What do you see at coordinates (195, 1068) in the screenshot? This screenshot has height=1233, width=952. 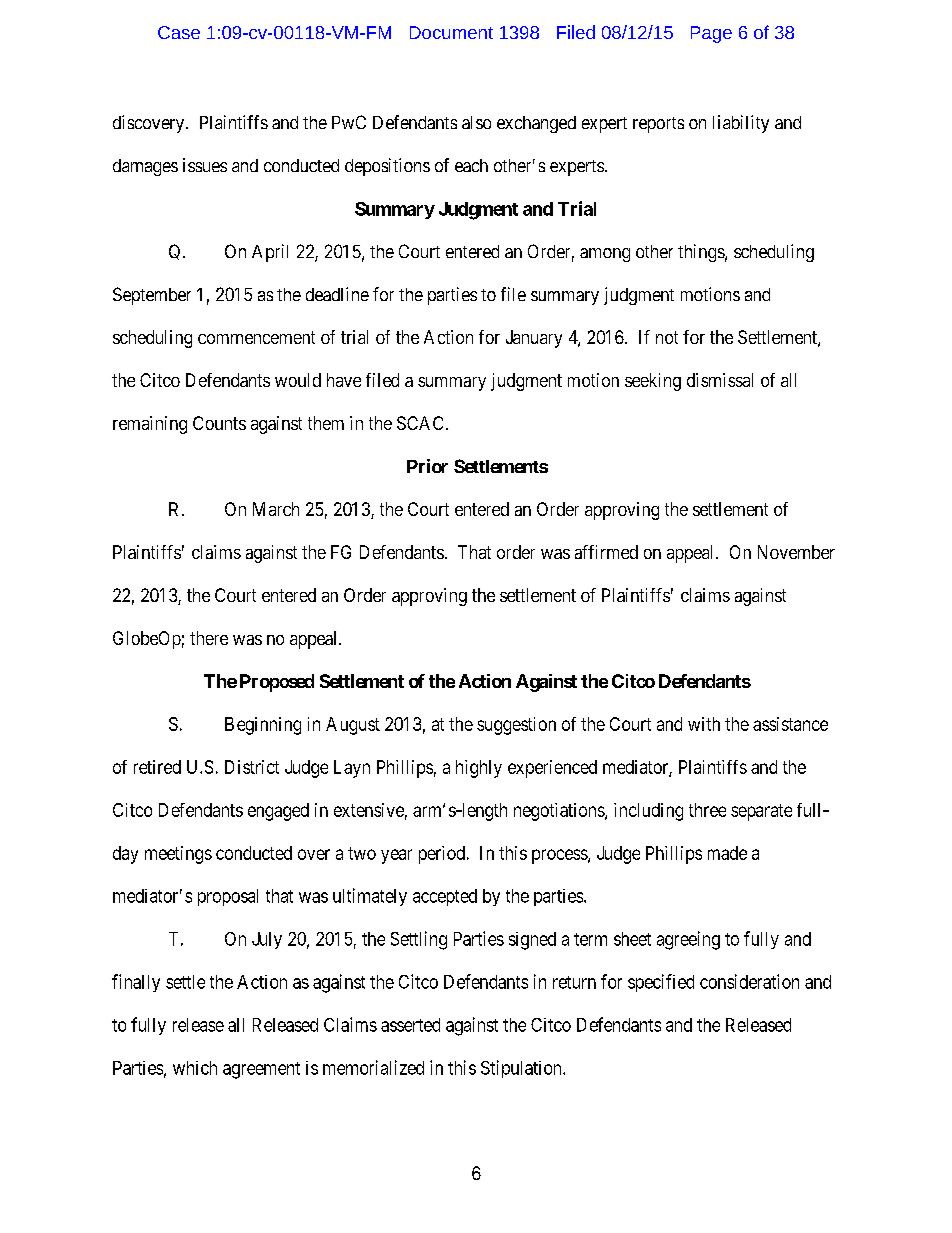 I see `which` at bounding box center [195, 1068].
